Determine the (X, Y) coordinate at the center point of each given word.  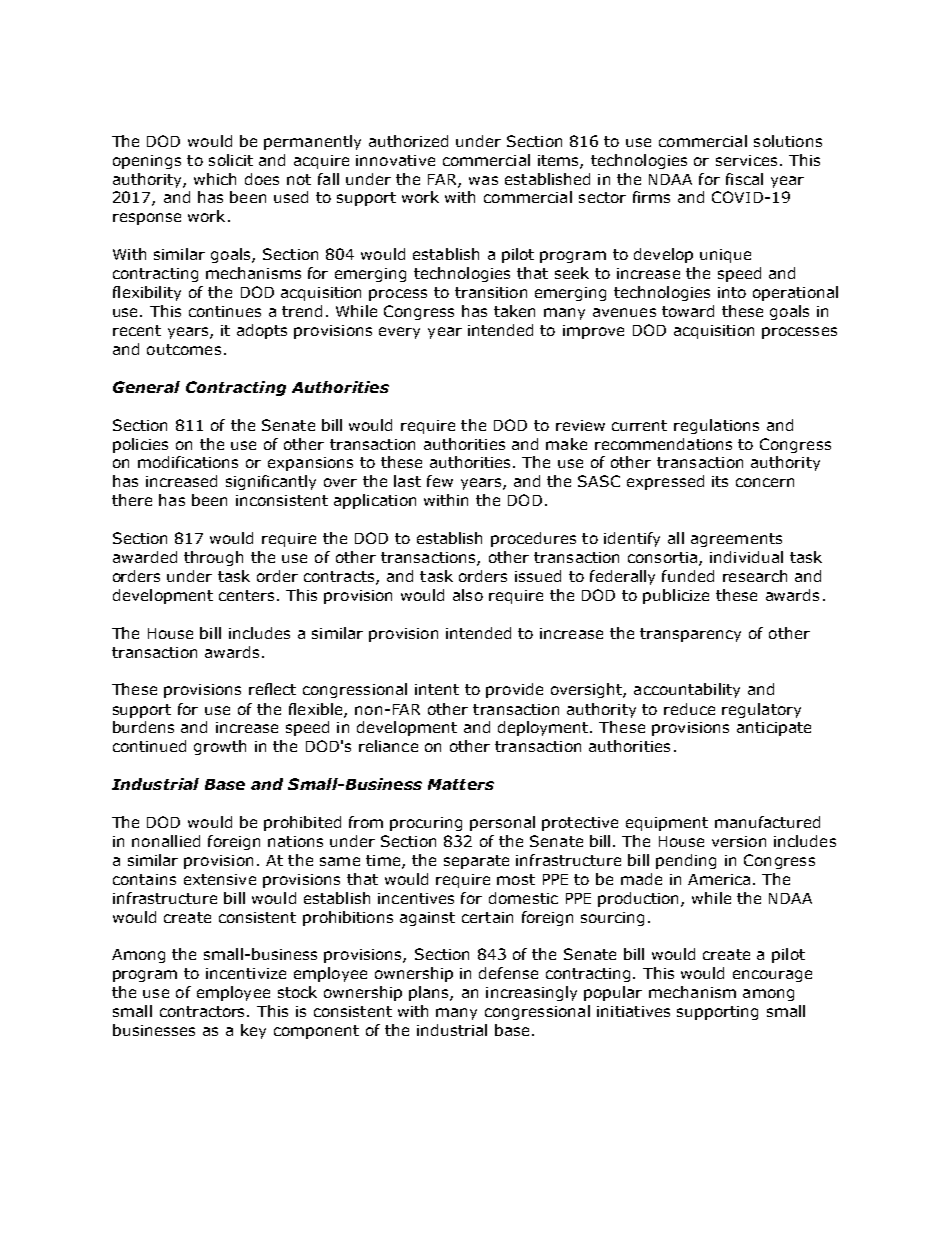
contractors (204, 1011)
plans (430, 993)
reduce (689, 709)
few (440, 481)
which (215, 179)
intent (437, 689)
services (746, 160)
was (483, 180)
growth (220, 747)
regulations (716, 426)
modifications (188, 462)
